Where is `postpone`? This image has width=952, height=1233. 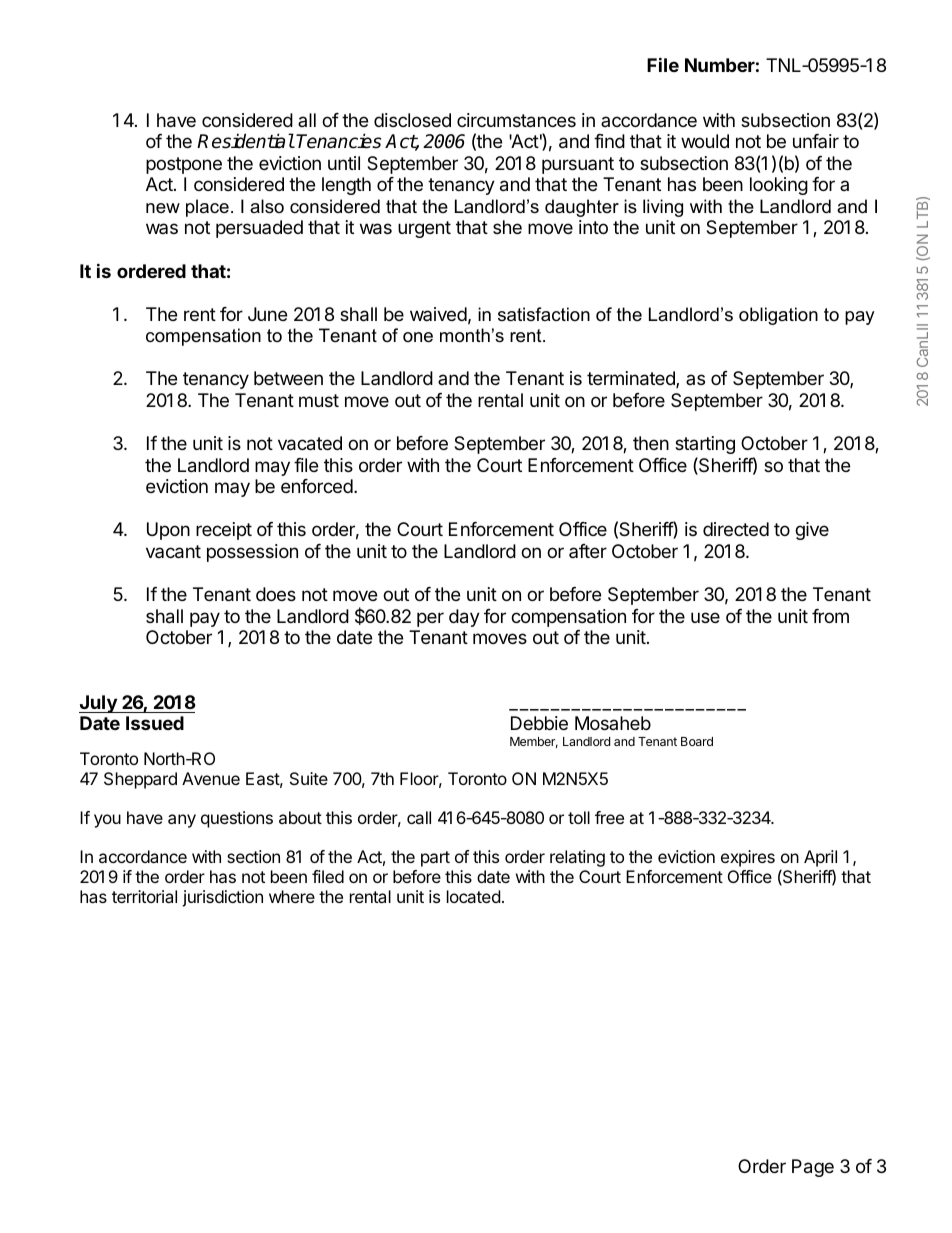 postpone is located at coordinates (184, 165).
